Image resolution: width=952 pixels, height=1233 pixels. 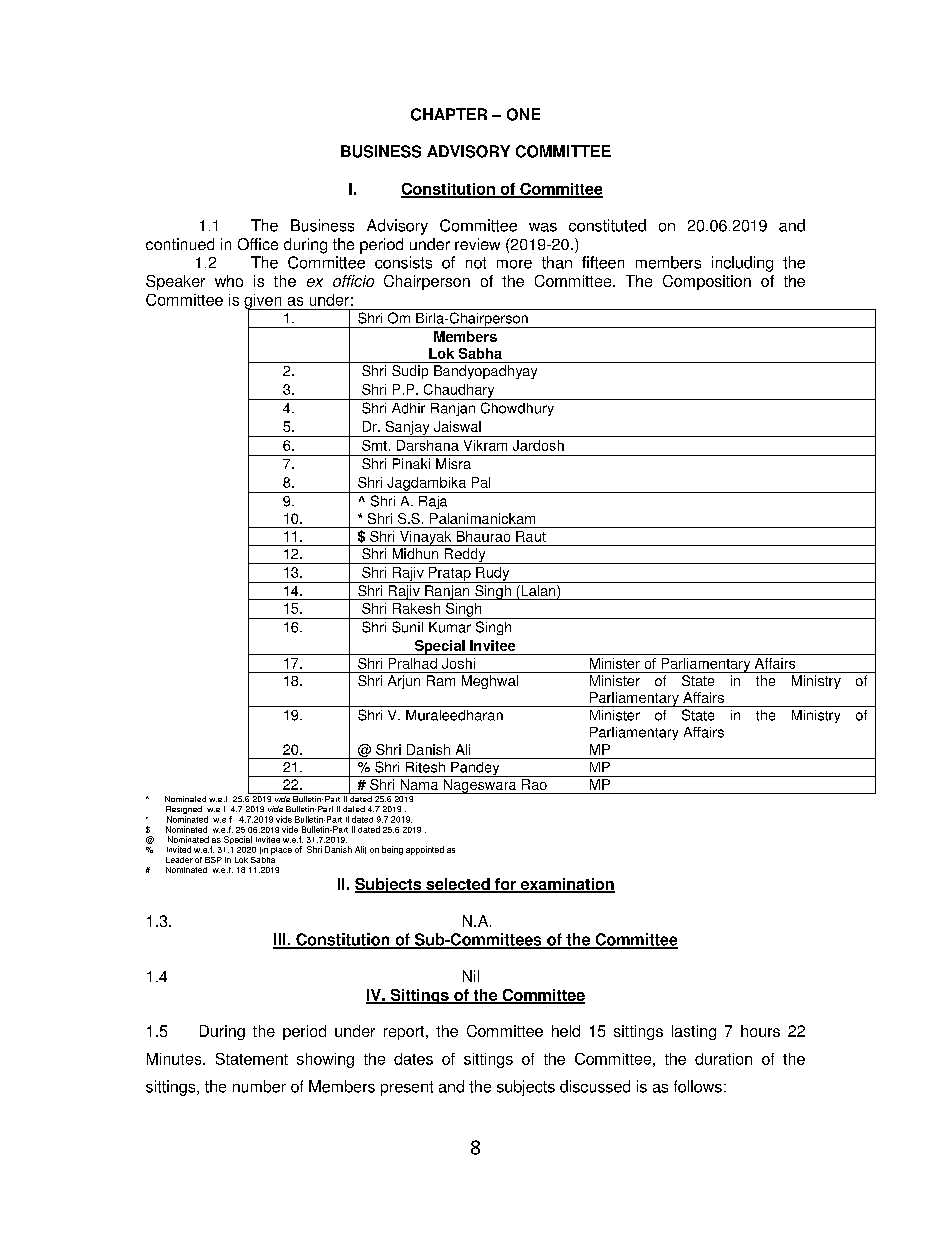 What do you see at coordinates (374, 445) in the screenshot?
I see `Smt` at bounding box center [374, 445].
